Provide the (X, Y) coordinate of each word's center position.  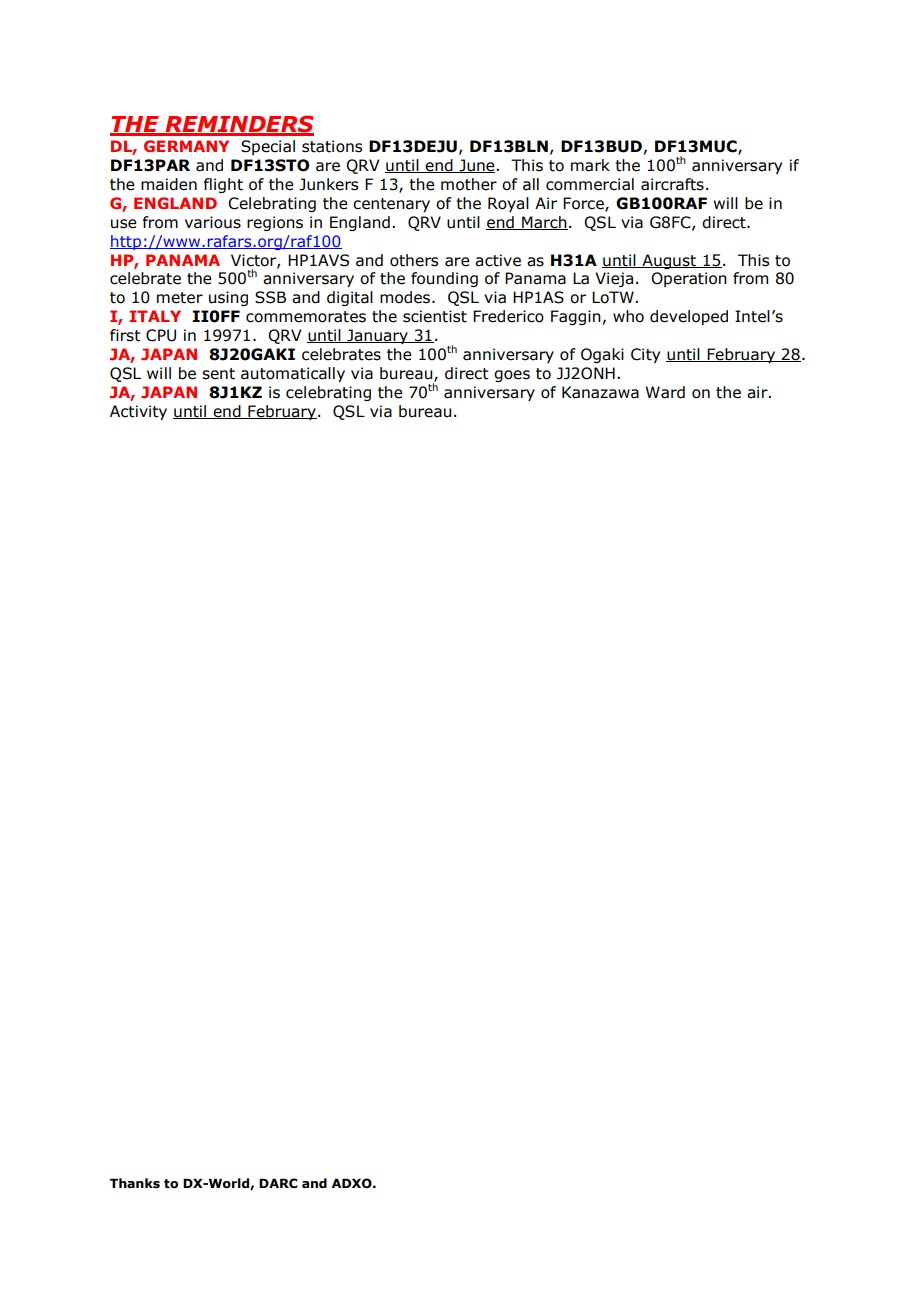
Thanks (134, 1183)
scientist (435, 316)
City (645, 355)
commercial (590, 184)
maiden (169, 184)
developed (689, 317)
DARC (278, 1183)
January (377, 336)
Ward (665, 392)
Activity (138, 412)
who (628, 316)
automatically (293, 374)
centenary (391, 205)
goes (512, 376)
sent (218, 374)
